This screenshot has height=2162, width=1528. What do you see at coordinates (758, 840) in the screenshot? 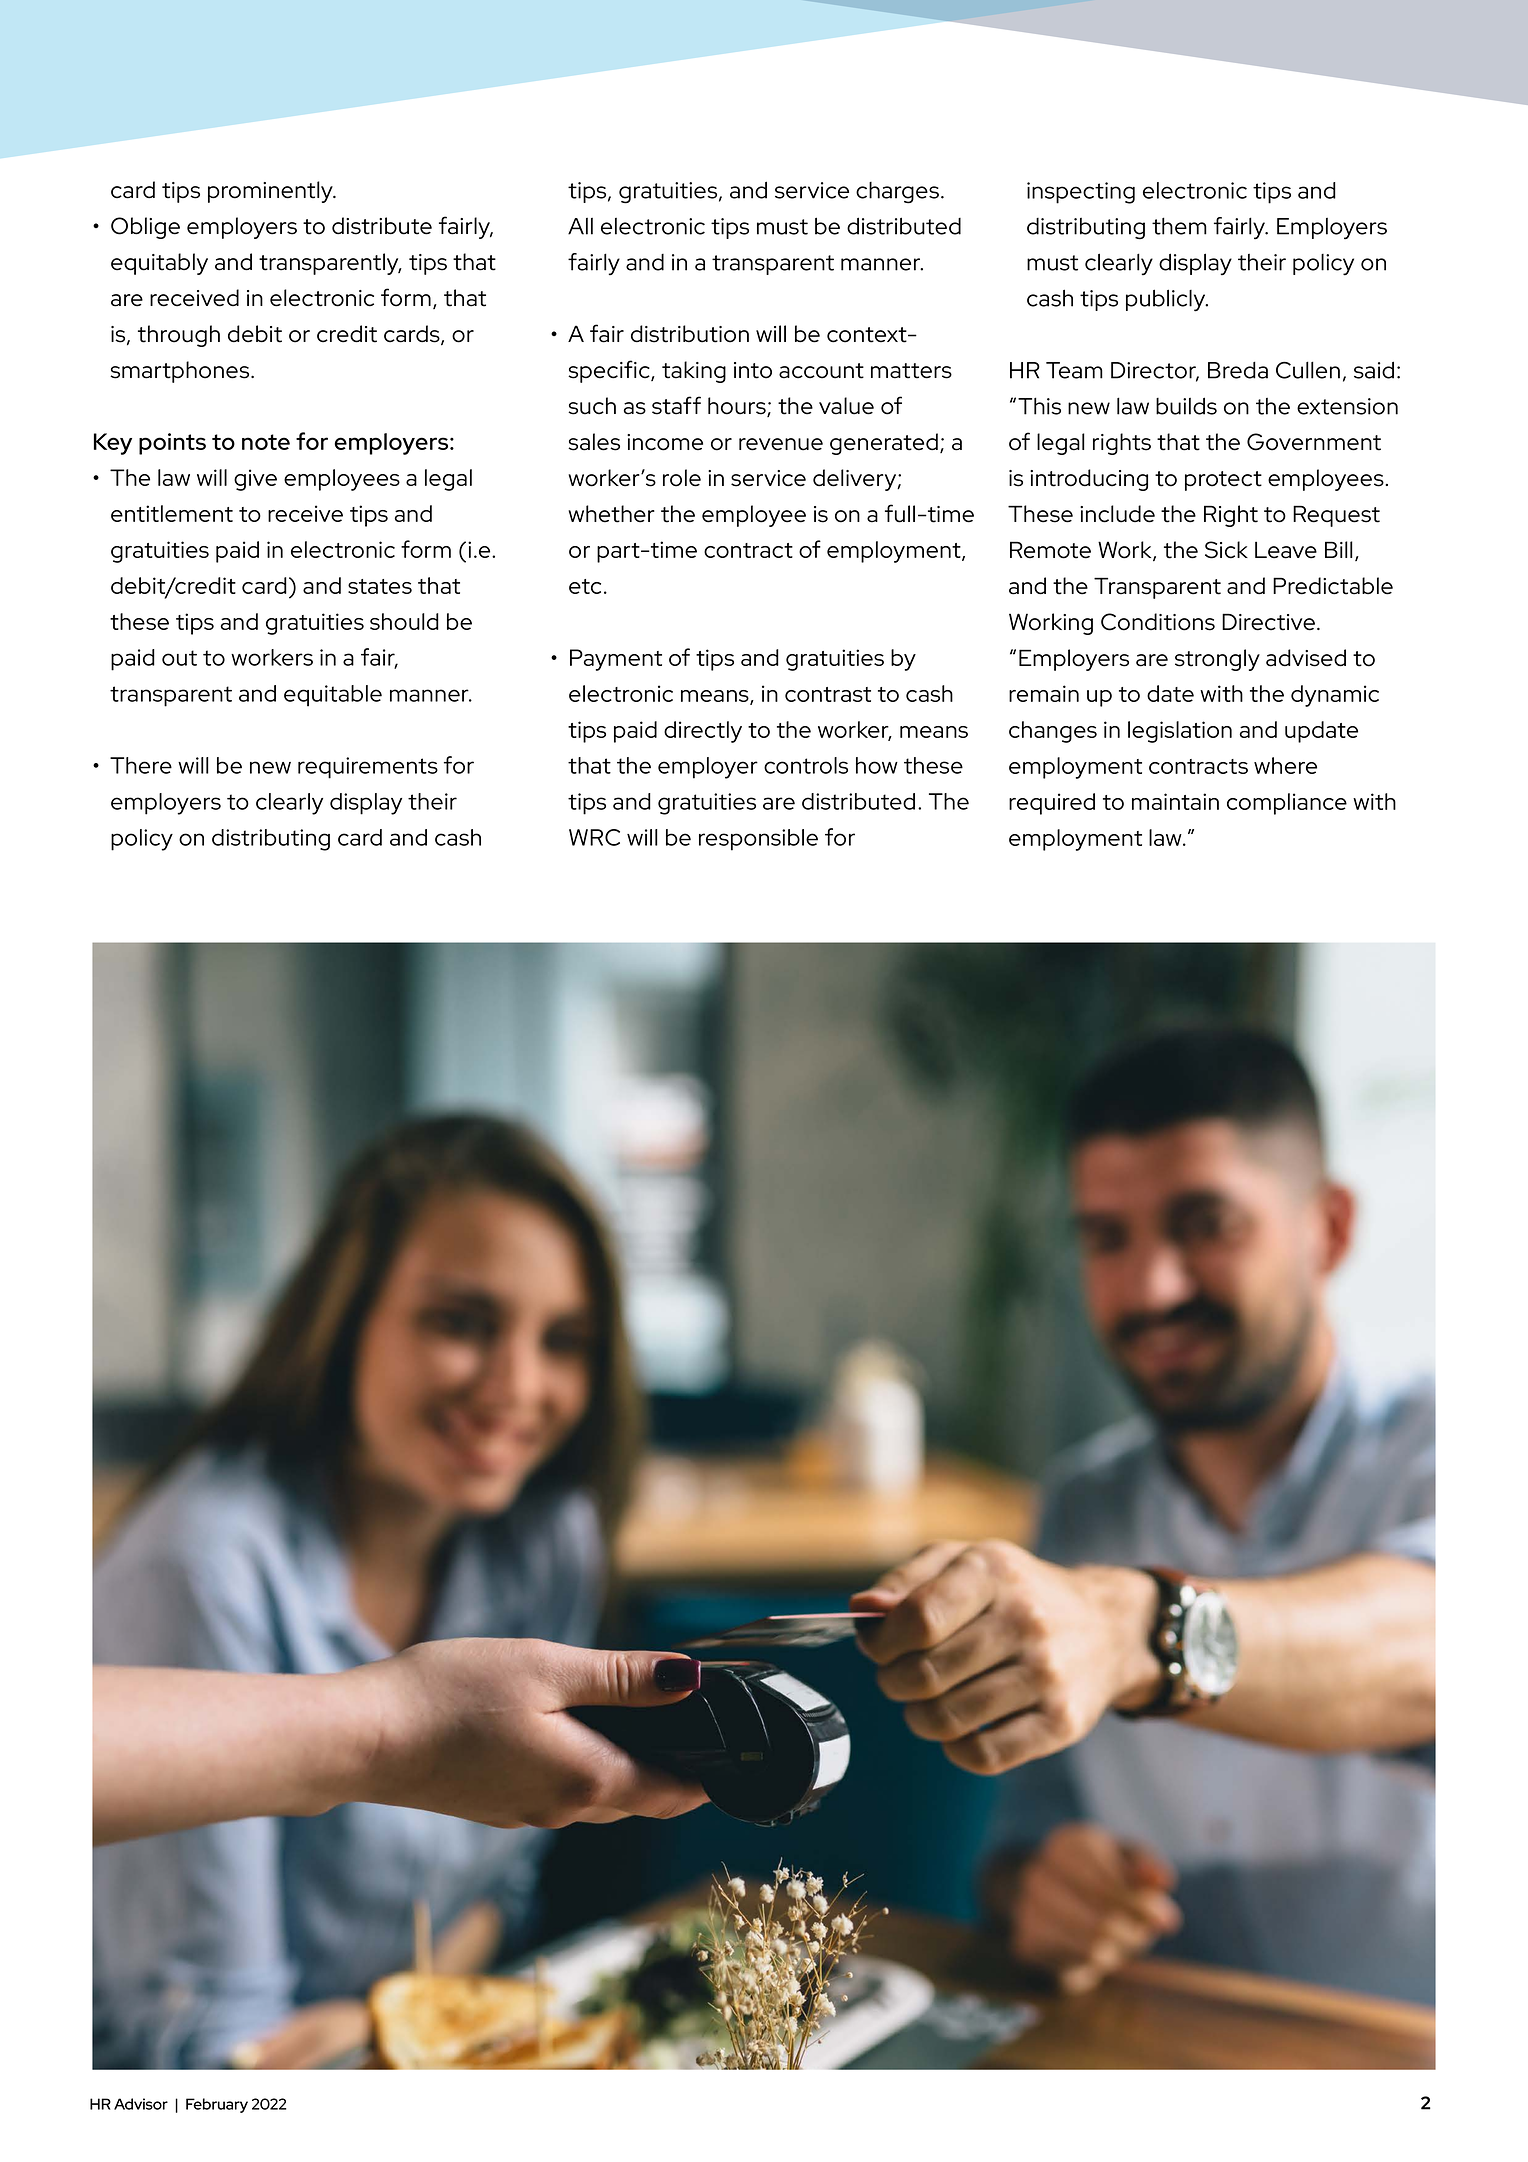
I see `responsible` at bounding box center [758, 840].
